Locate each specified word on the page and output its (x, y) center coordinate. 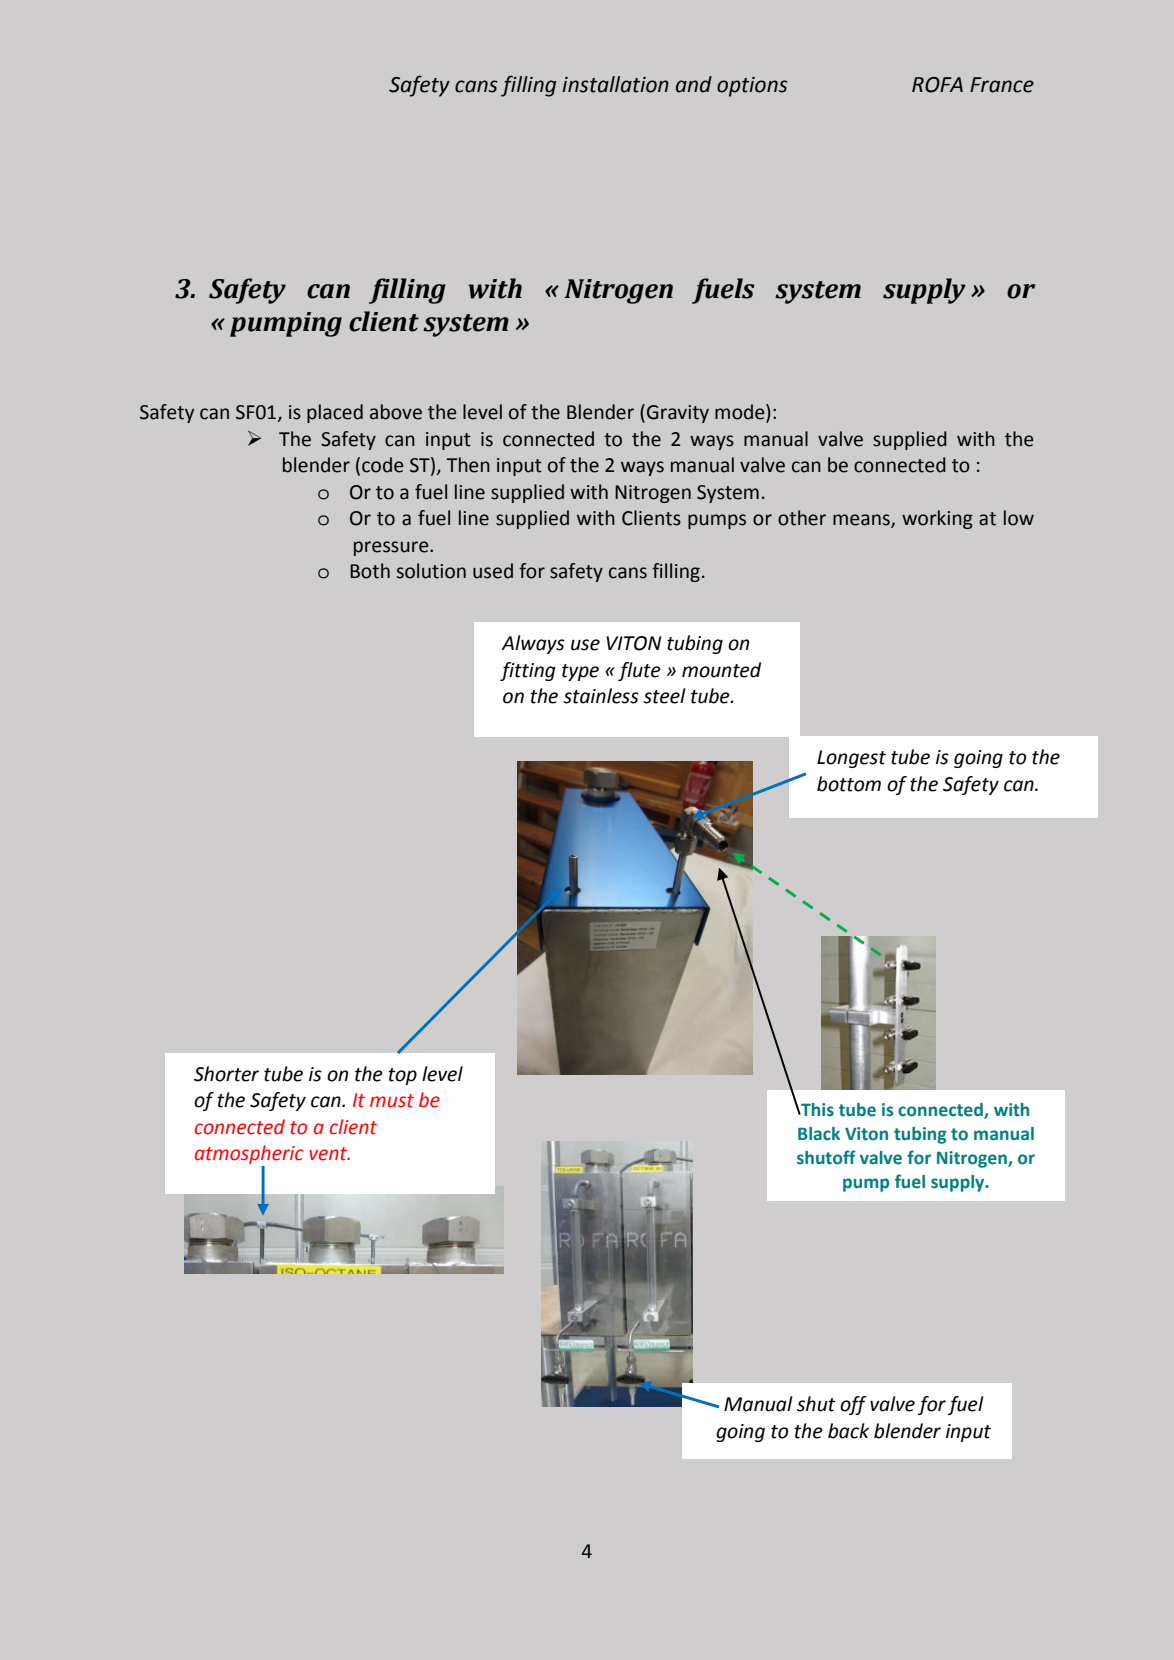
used (493, 571)
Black (819, 1134)
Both (370, 571)
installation (615, 84)
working (937, 519)
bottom (849, 784)
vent (329, 1154)
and (694, 84)
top (402, 1076)
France (1002, 85)
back (848, 1431)
